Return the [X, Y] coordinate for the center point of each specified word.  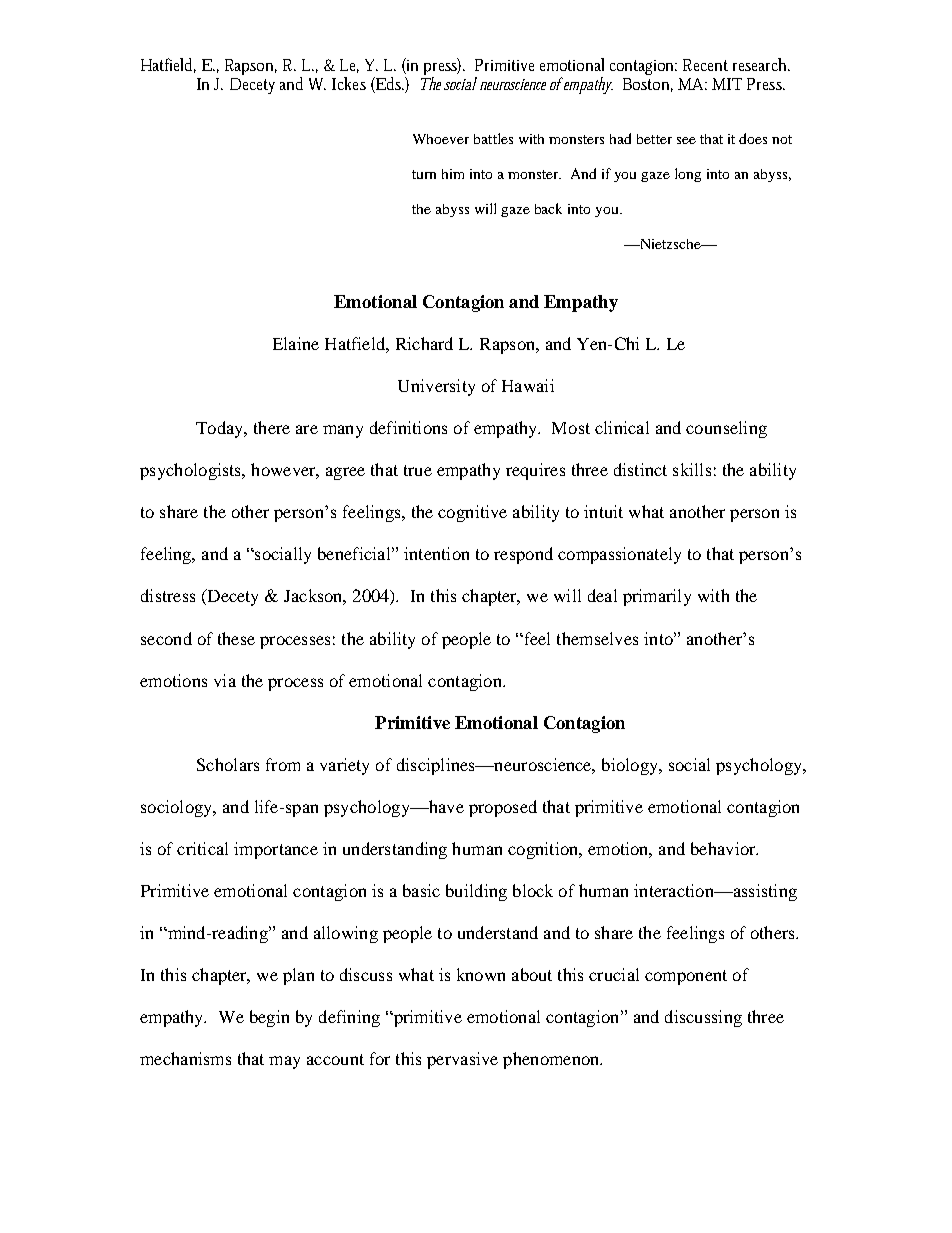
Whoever [441, 139]
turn [424, 174]
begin [269, 1018]
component [686, 977]
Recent [705, 65]
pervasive [462, 1060]
